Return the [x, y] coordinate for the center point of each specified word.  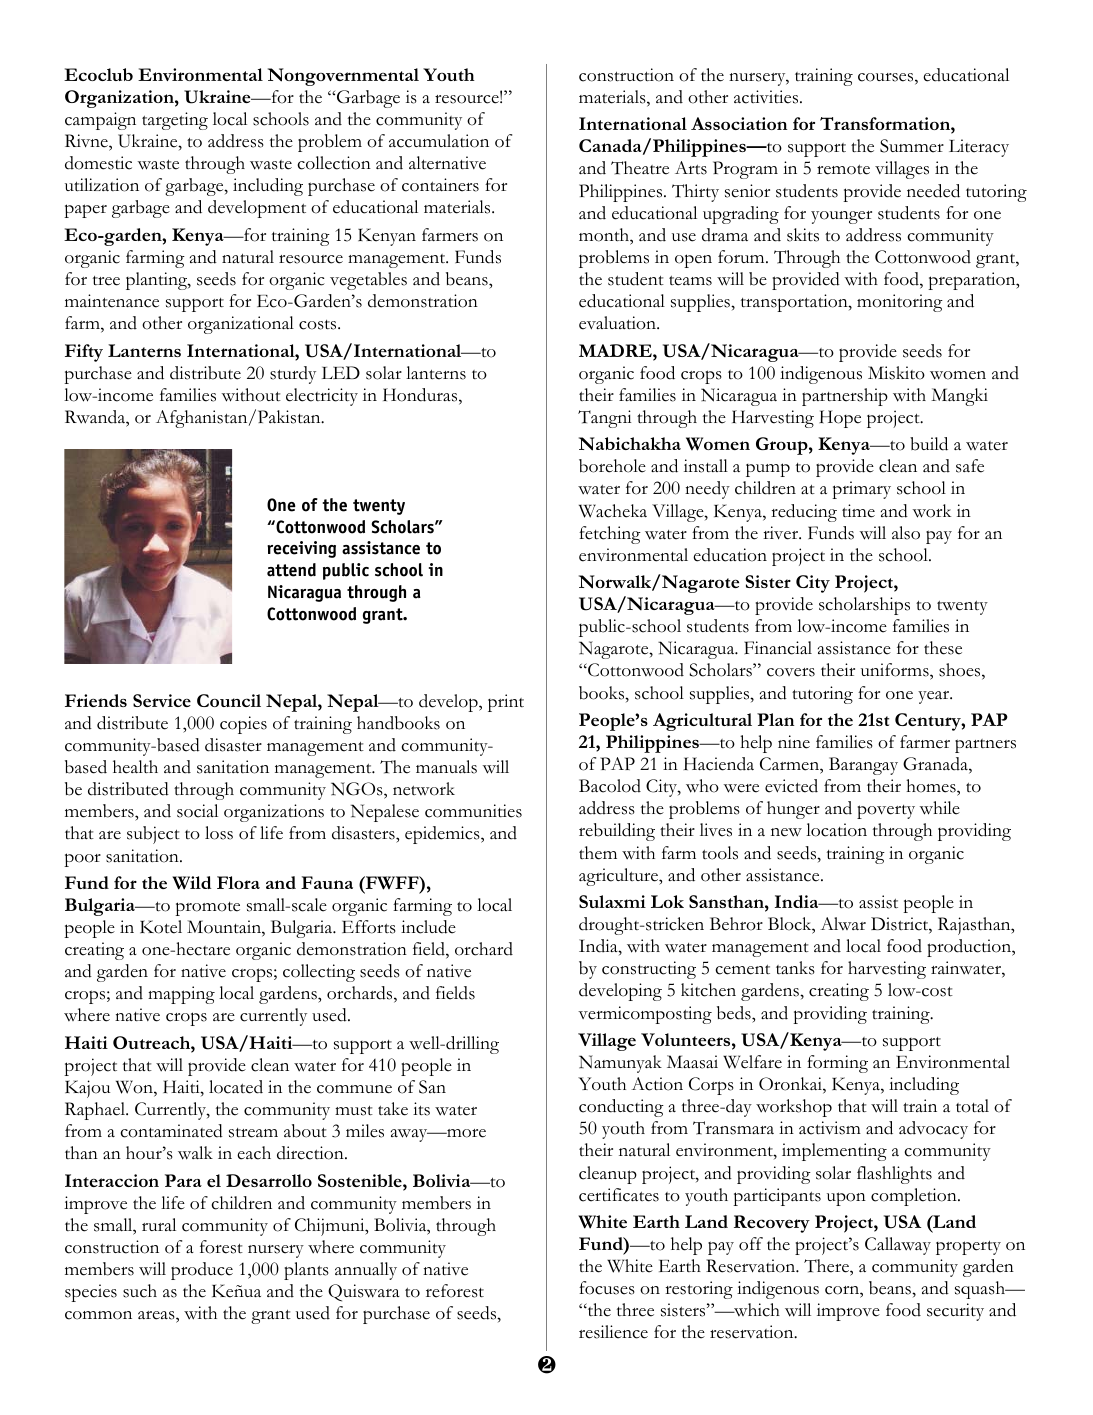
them [598, 853]
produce [202, 1271]
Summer [912, 146]
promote [207, 909]
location [836, 830]
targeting [175, 121]
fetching [610, 535]
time [858, 511]
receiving [301, 549]
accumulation [439, 141]
